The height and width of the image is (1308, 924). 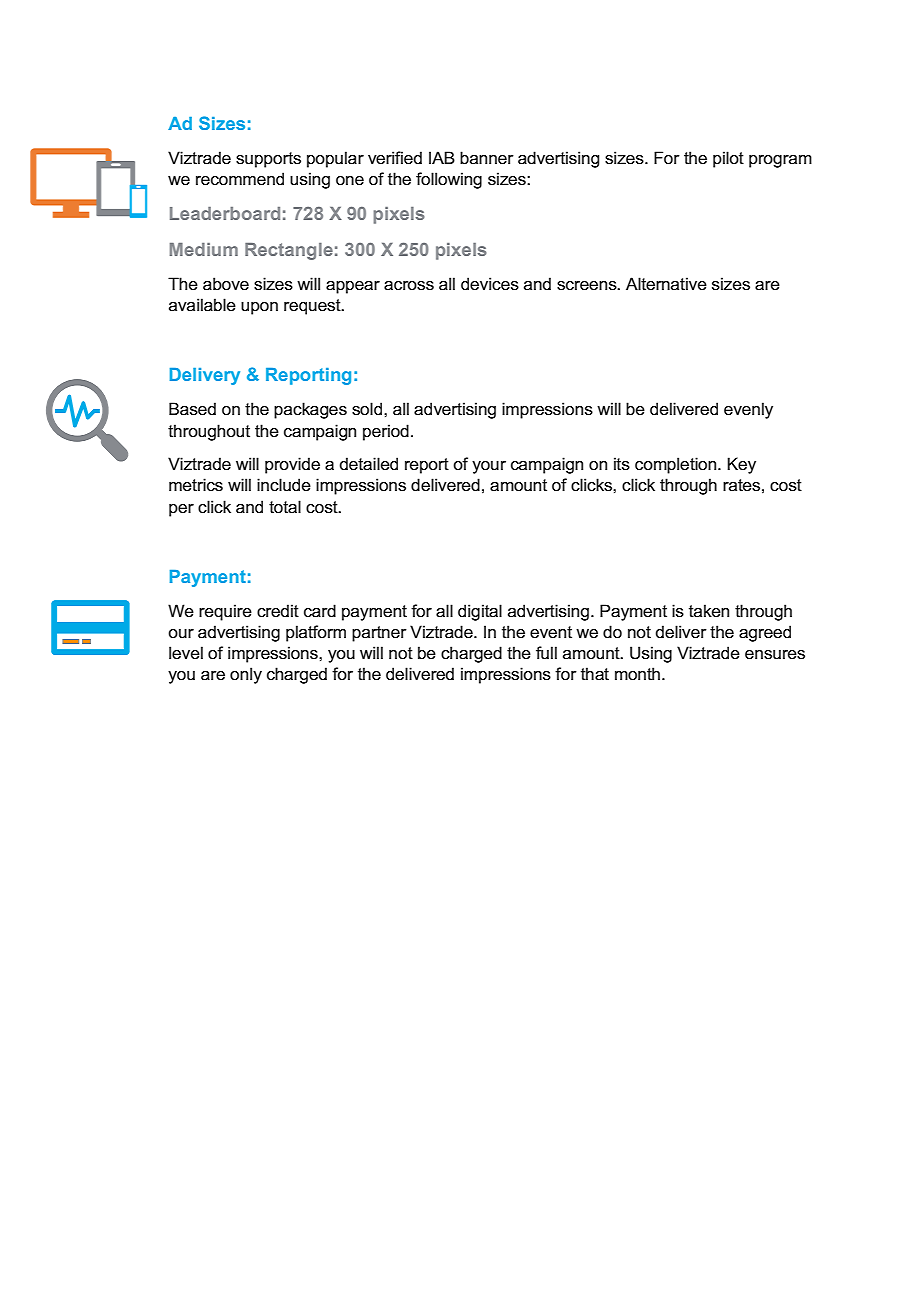 I want to click on ensures, so click(x=775, y=655).
